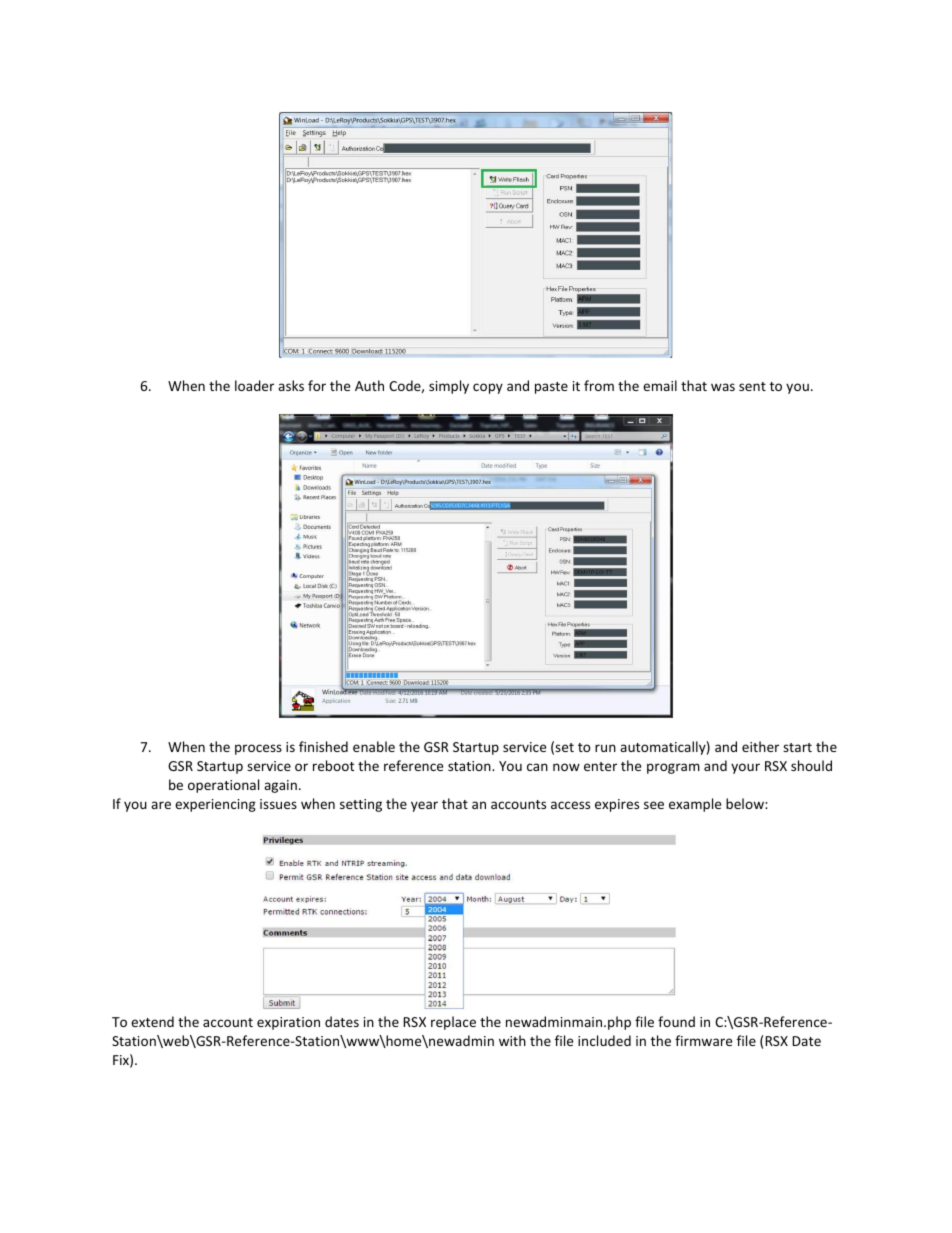  Describe the element at coordinates (288, 1023) in the image. I see `expiration` at that location.
